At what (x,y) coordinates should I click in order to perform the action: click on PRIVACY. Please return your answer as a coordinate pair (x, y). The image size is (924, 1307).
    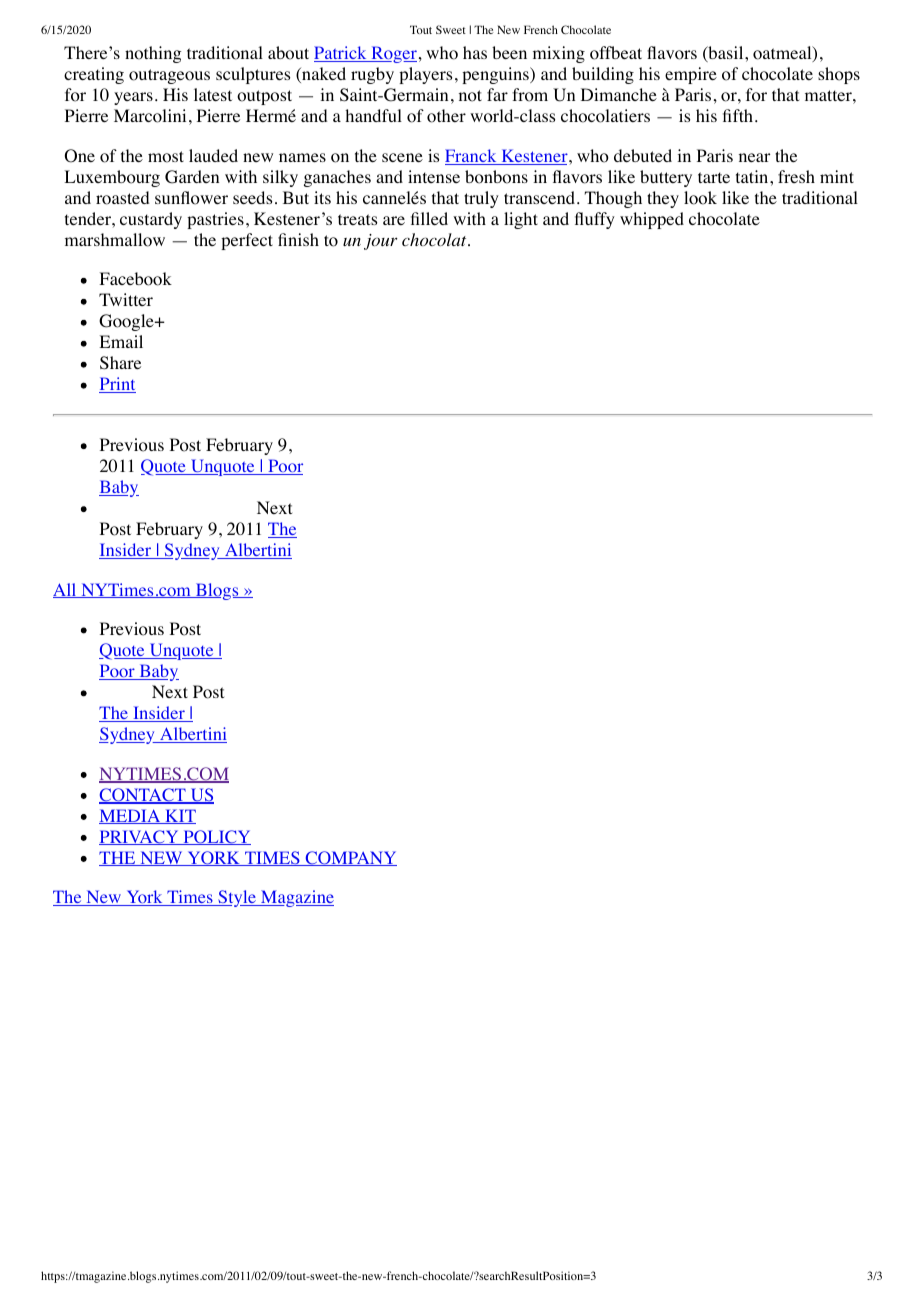
    Looking at the image, I should click on (140, 837).
